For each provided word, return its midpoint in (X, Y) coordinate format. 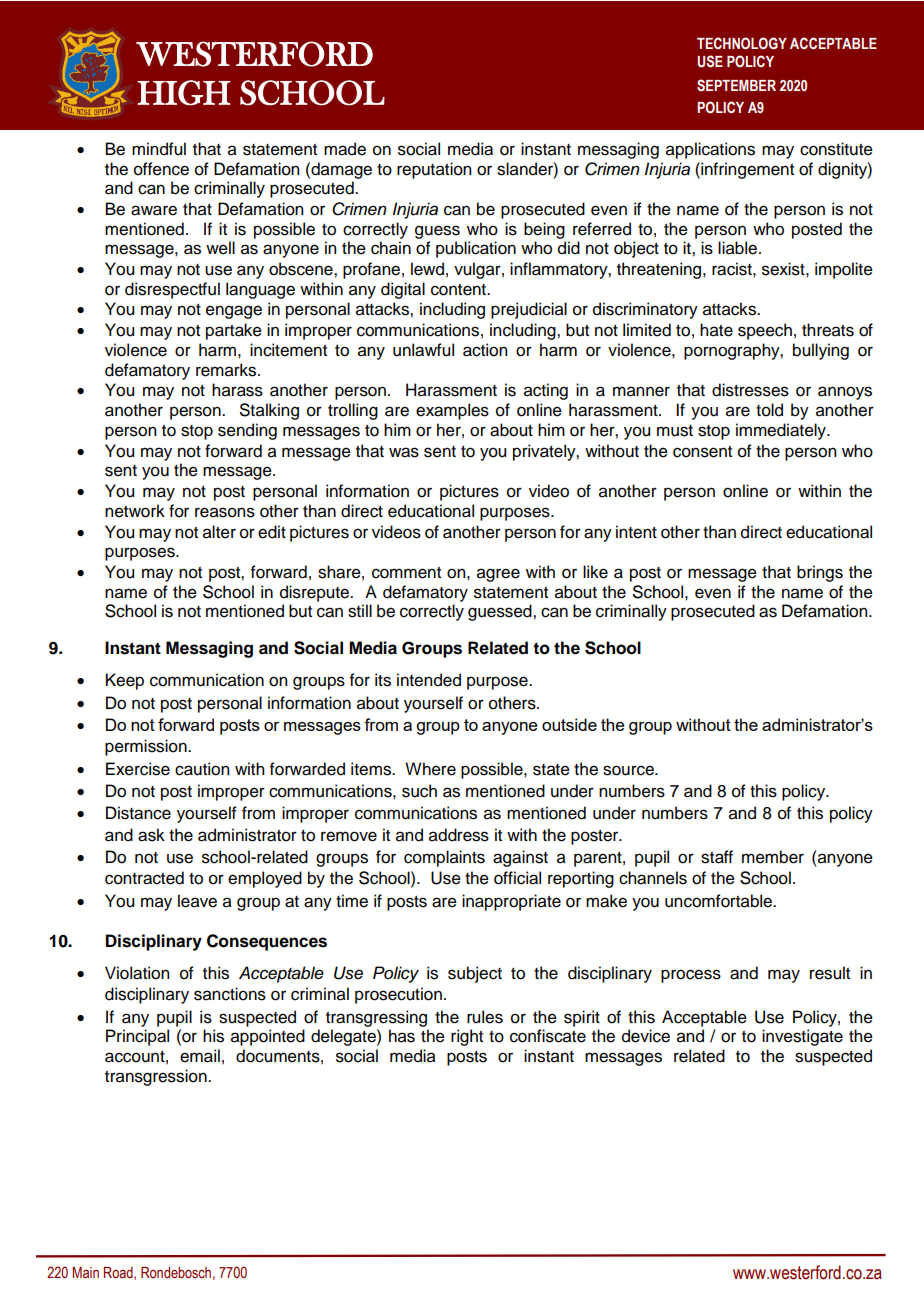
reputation (434, 170)
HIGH (184, 93)
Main (86, 1272)
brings (820, 573)
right (467, 1037)
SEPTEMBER (736, 85)
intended (429, 680)
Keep (125, 681)
